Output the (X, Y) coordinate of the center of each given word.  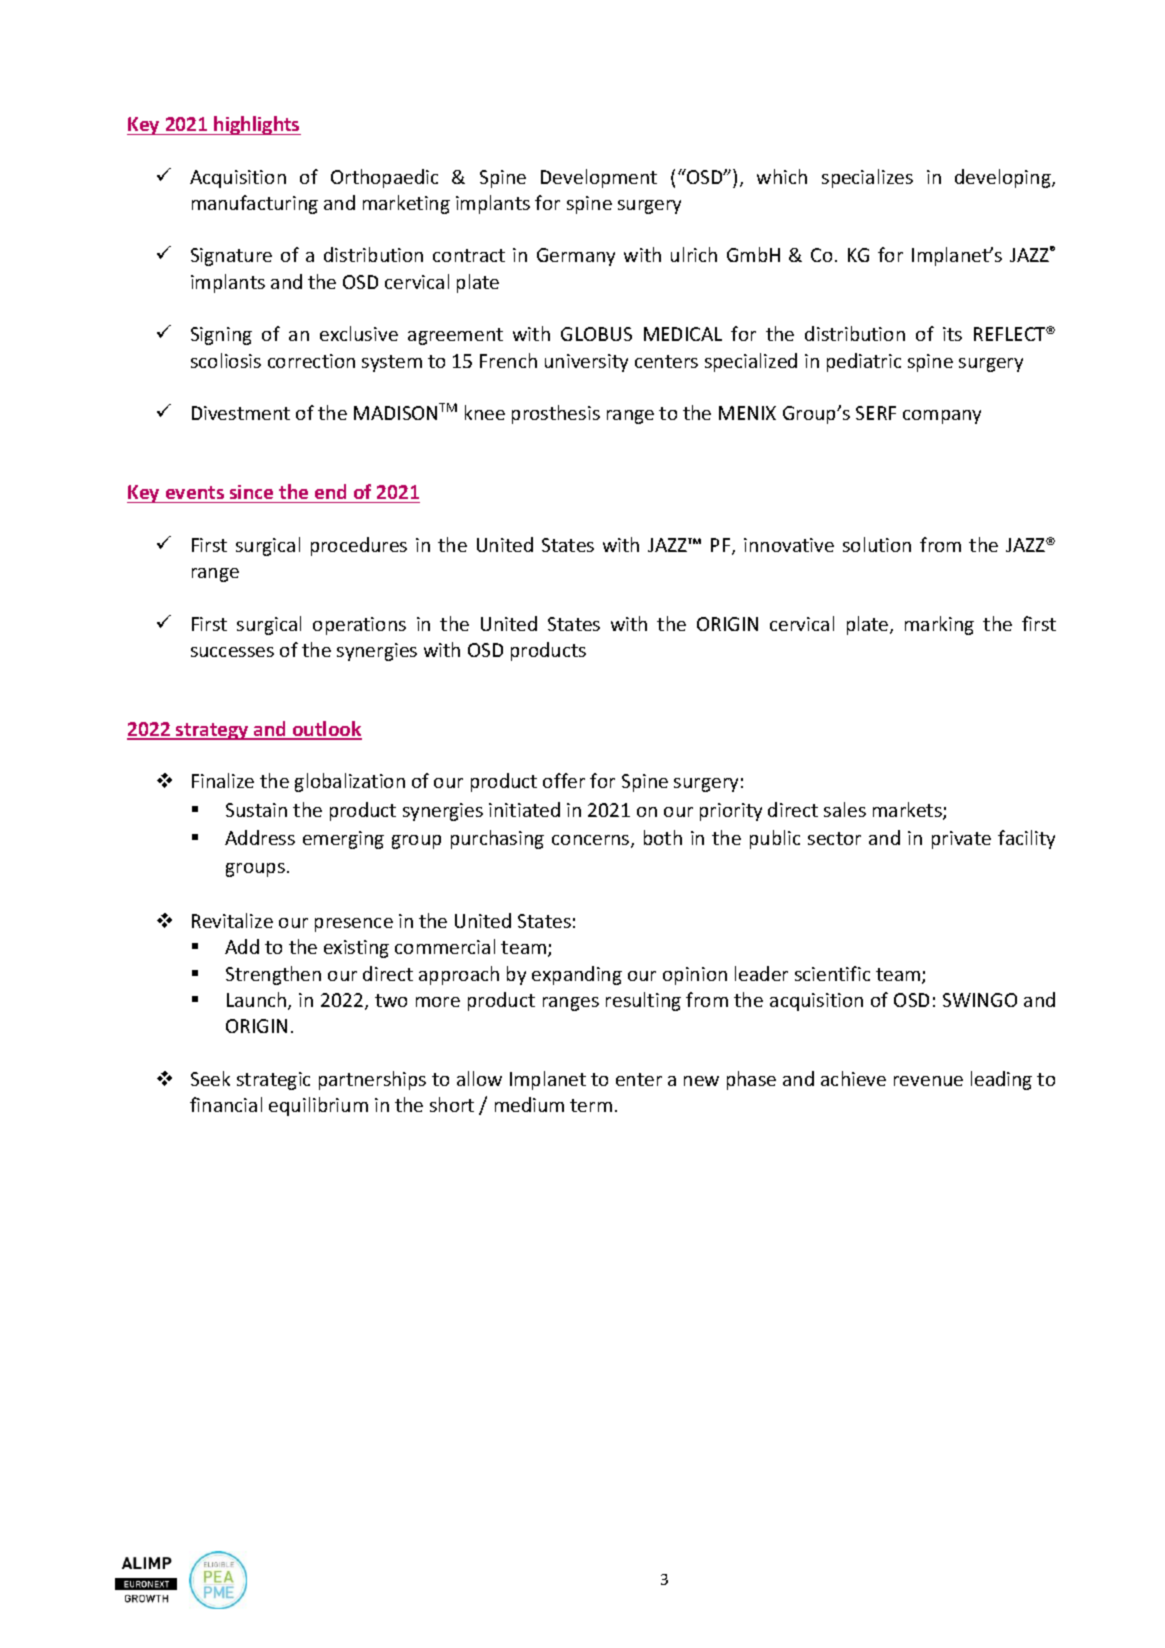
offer (564, 780)
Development (599, 178)
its (952, 334)
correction (311, 361)
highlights (257, 125)
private (961, 840)
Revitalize (232, 920)
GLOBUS (596, 334)
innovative (789, 545)
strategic (273, 1081)
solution (877, 544)
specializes (867, 178)
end (330, 491)
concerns (592, 841)
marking (939, 625)
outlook (326, 730)
